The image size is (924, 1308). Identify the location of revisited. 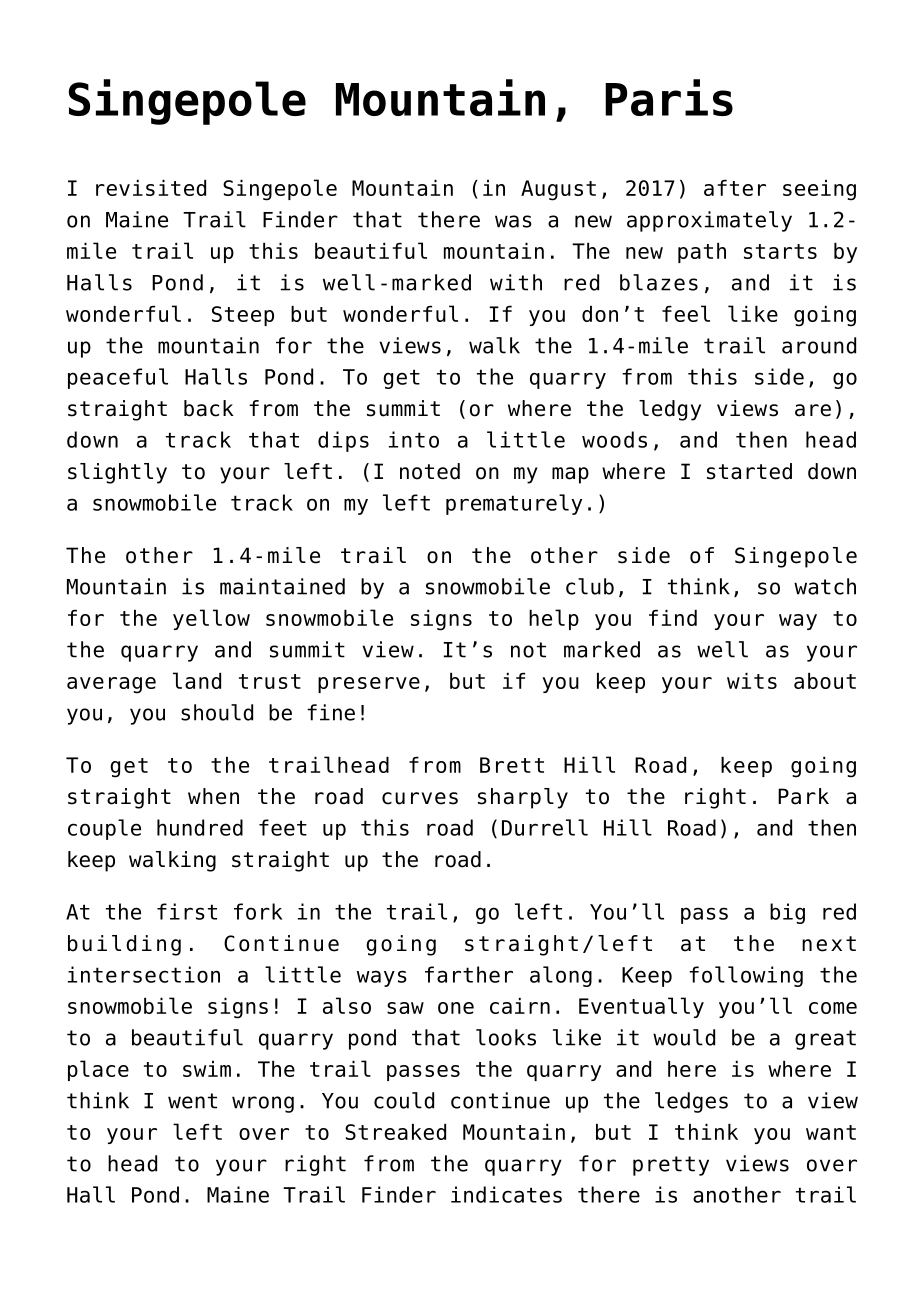
(151, 188).
